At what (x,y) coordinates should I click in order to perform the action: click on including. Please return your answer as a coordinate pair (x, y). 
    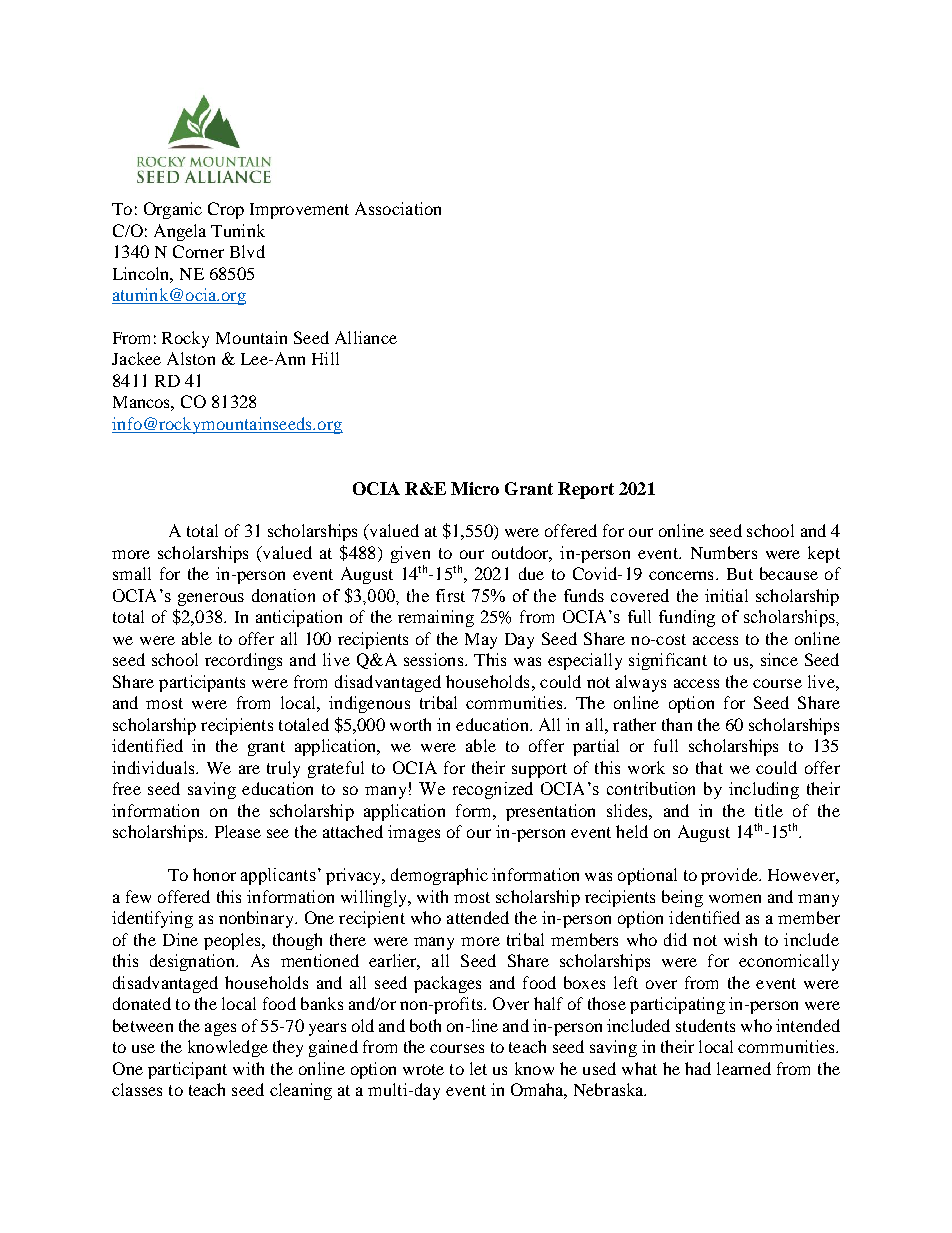
    Looking at the image, I should click on (764, 790).
